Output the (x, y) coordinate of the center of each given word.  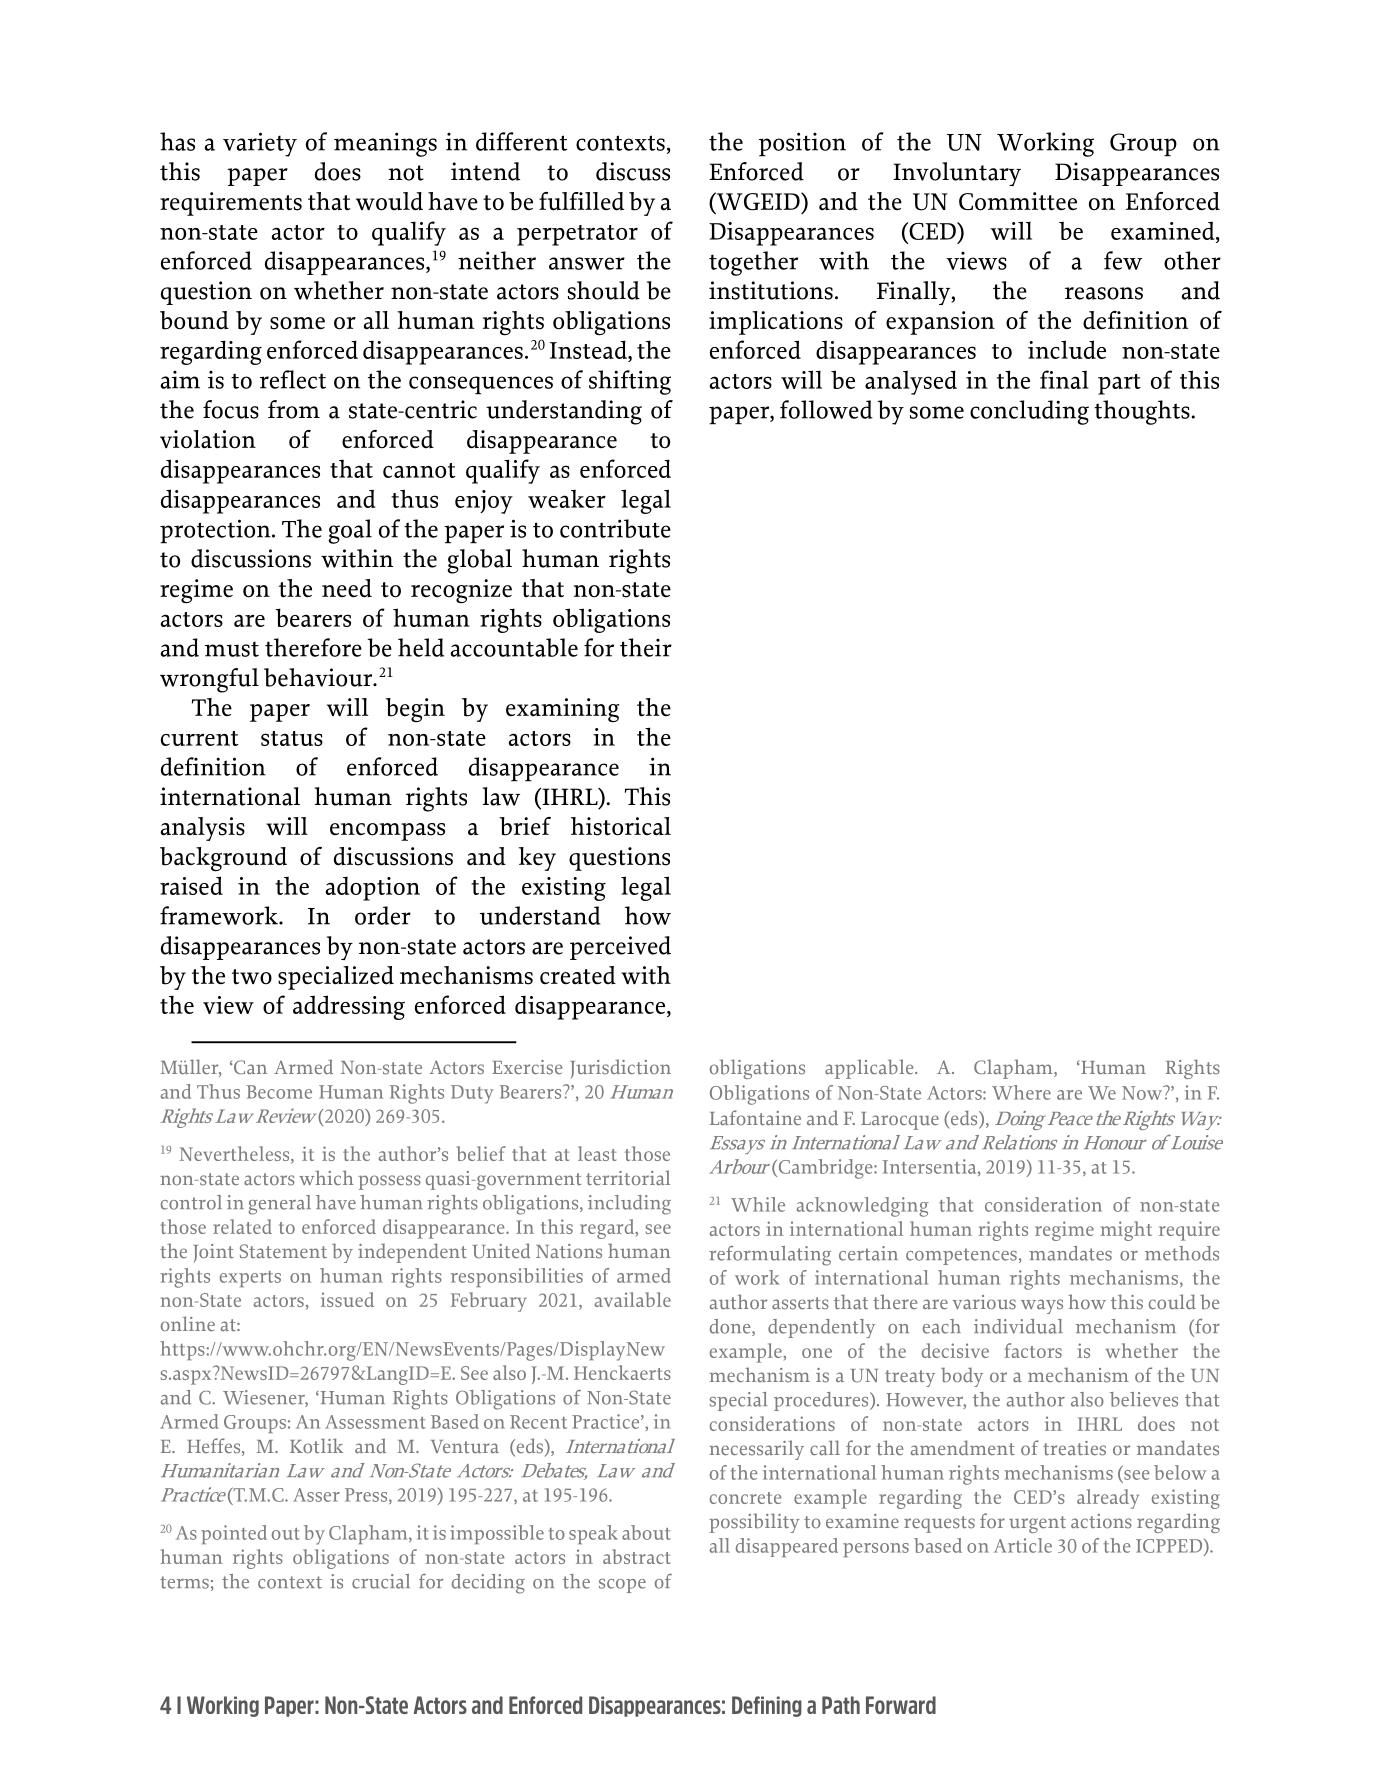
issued (347, 1299)
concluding (1029, 412)
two (252, 977)
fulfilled (581, 201)
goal (350, 531)
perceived (620, 948)
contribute (615, 528)
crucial (381, 1581)
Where (1021, 1092)
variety (260, 144)
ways (1042, 1306)
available (633, 1299)
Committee (1018, 201)
